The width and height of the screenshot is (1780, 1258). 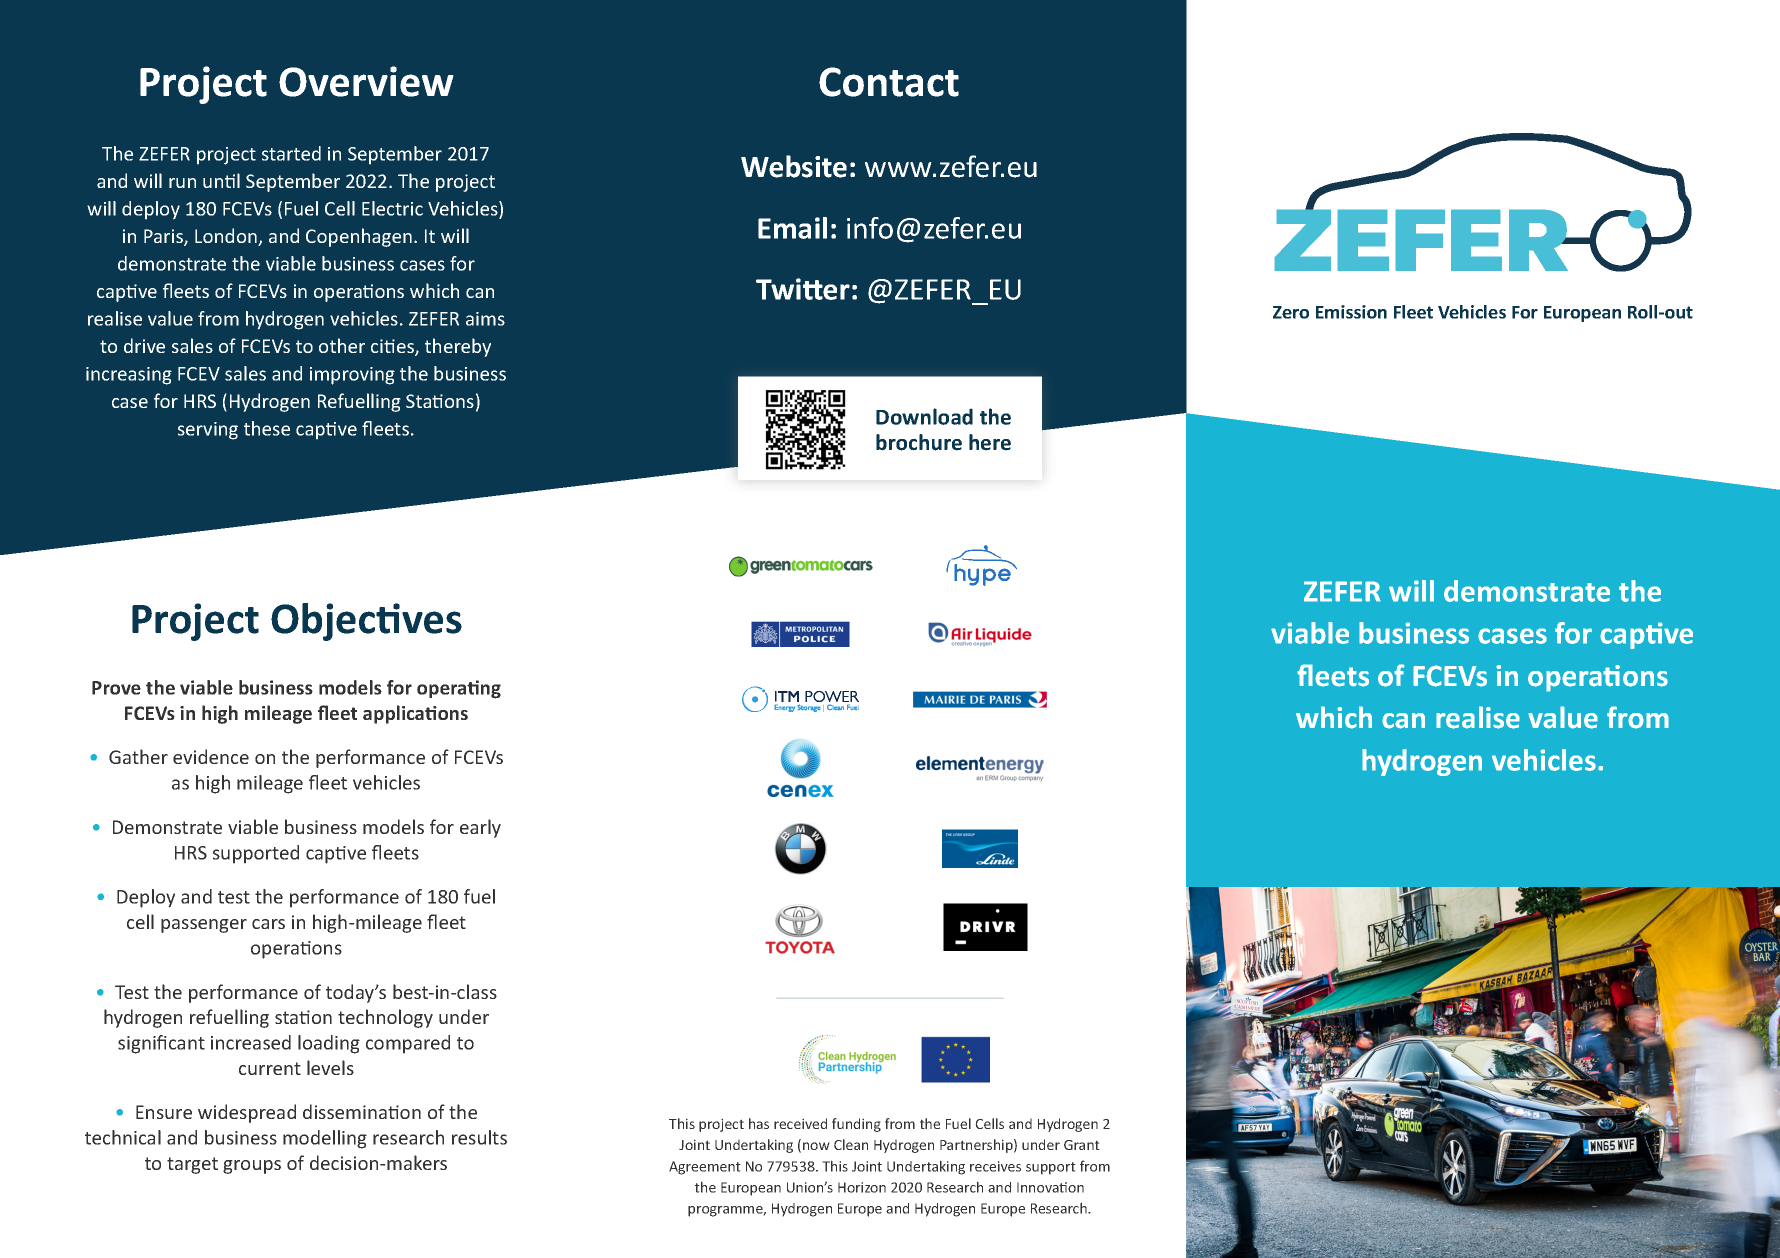 What do you see at coordinates (889, 82) in the screenshot?
I see `Contact` at bounding box center [889, 82].
